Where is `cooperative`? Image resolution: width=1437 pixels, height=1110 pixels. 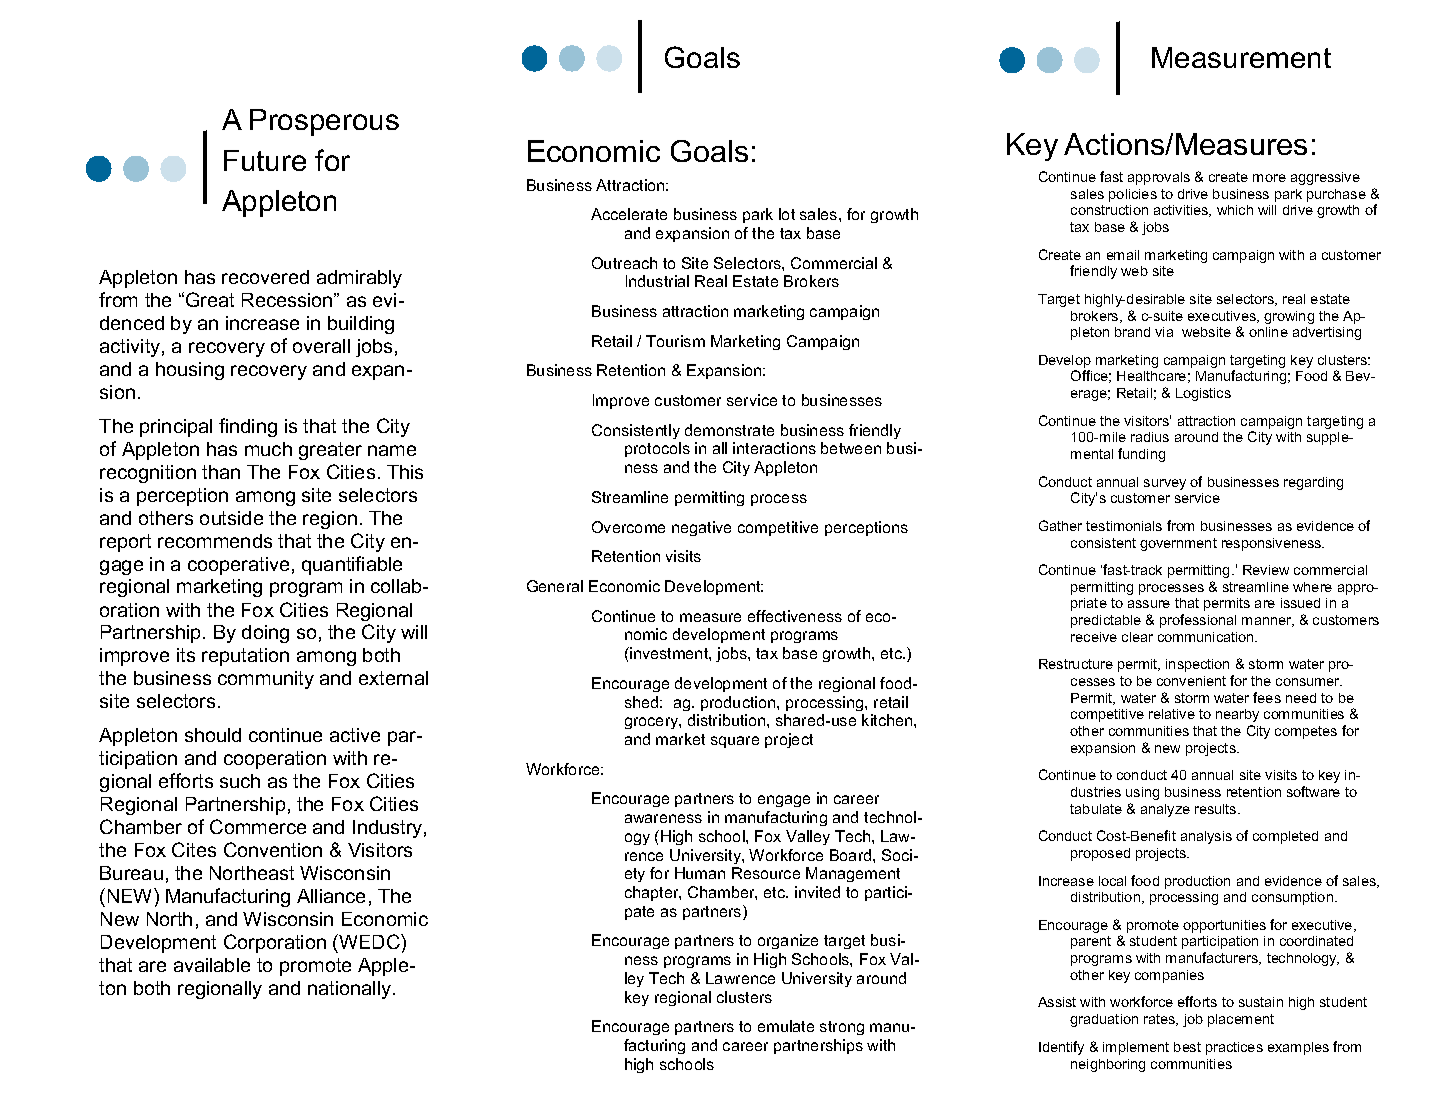
cooperative is located at coordinates (238, 566).
